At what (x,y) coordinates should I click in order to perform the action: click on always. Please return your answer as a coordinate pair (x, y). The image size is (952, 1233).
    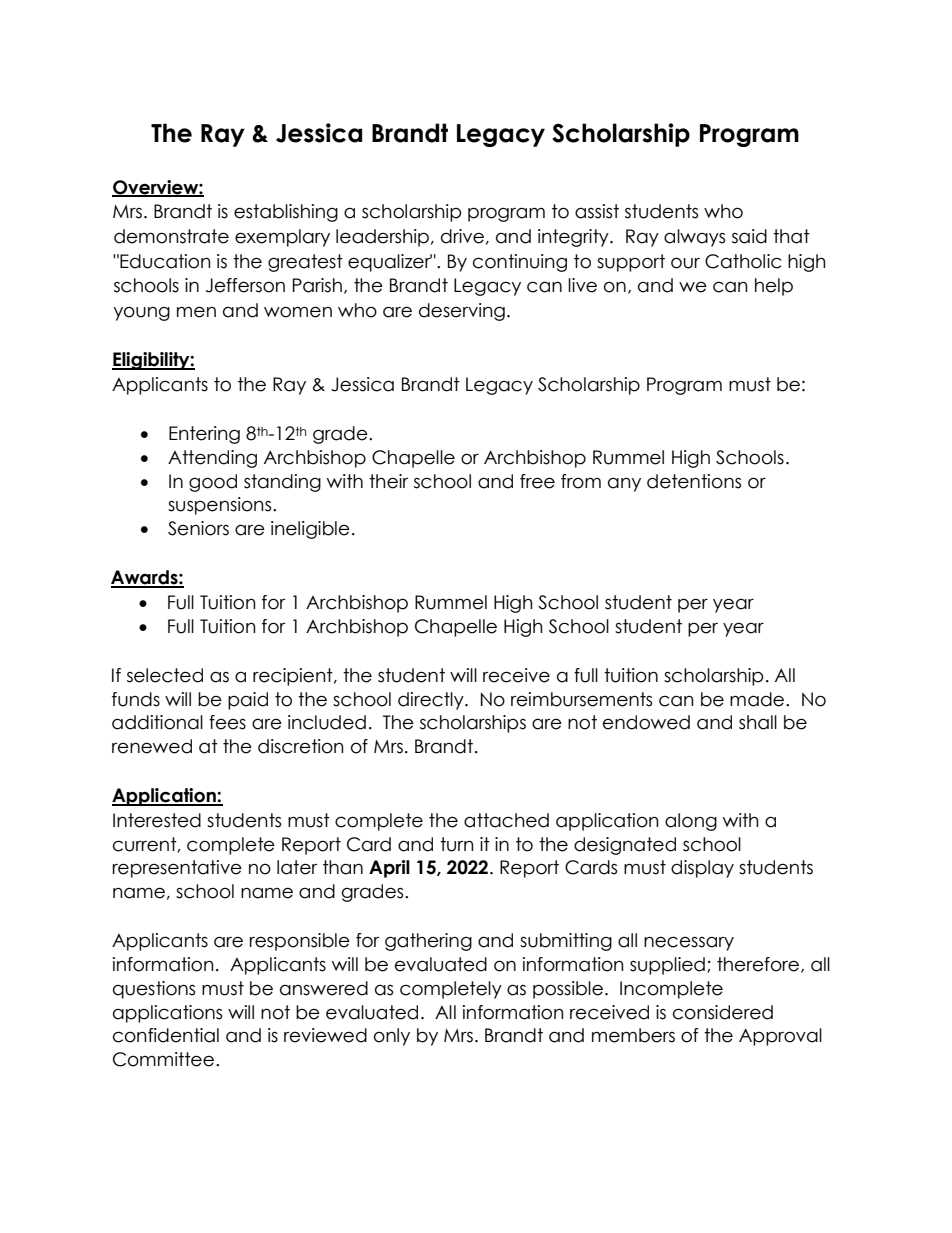
    Looking at the image, I should click on (694, 238).
